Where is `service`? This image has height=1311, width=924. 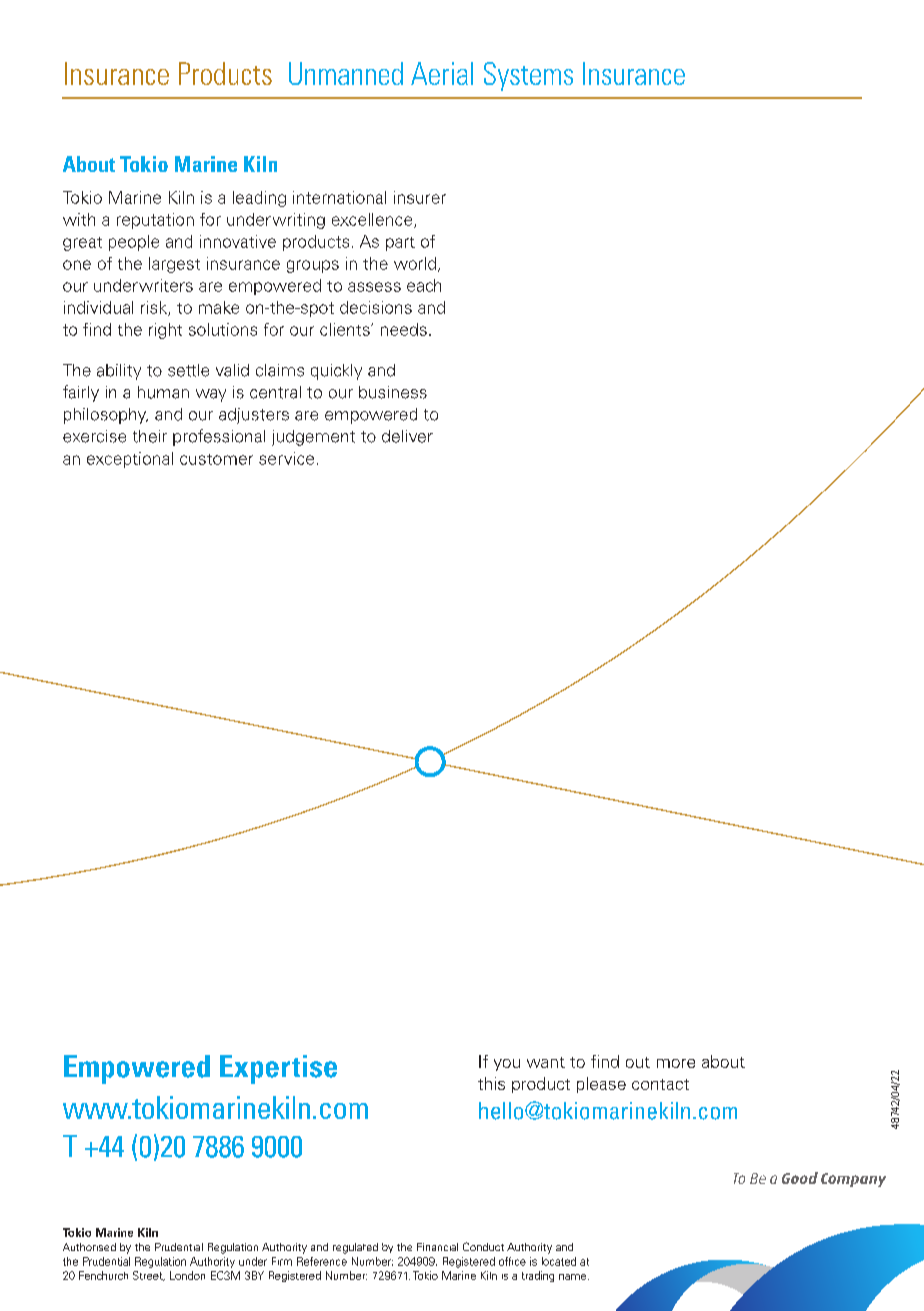 service is located at coordinates (286, 458).
